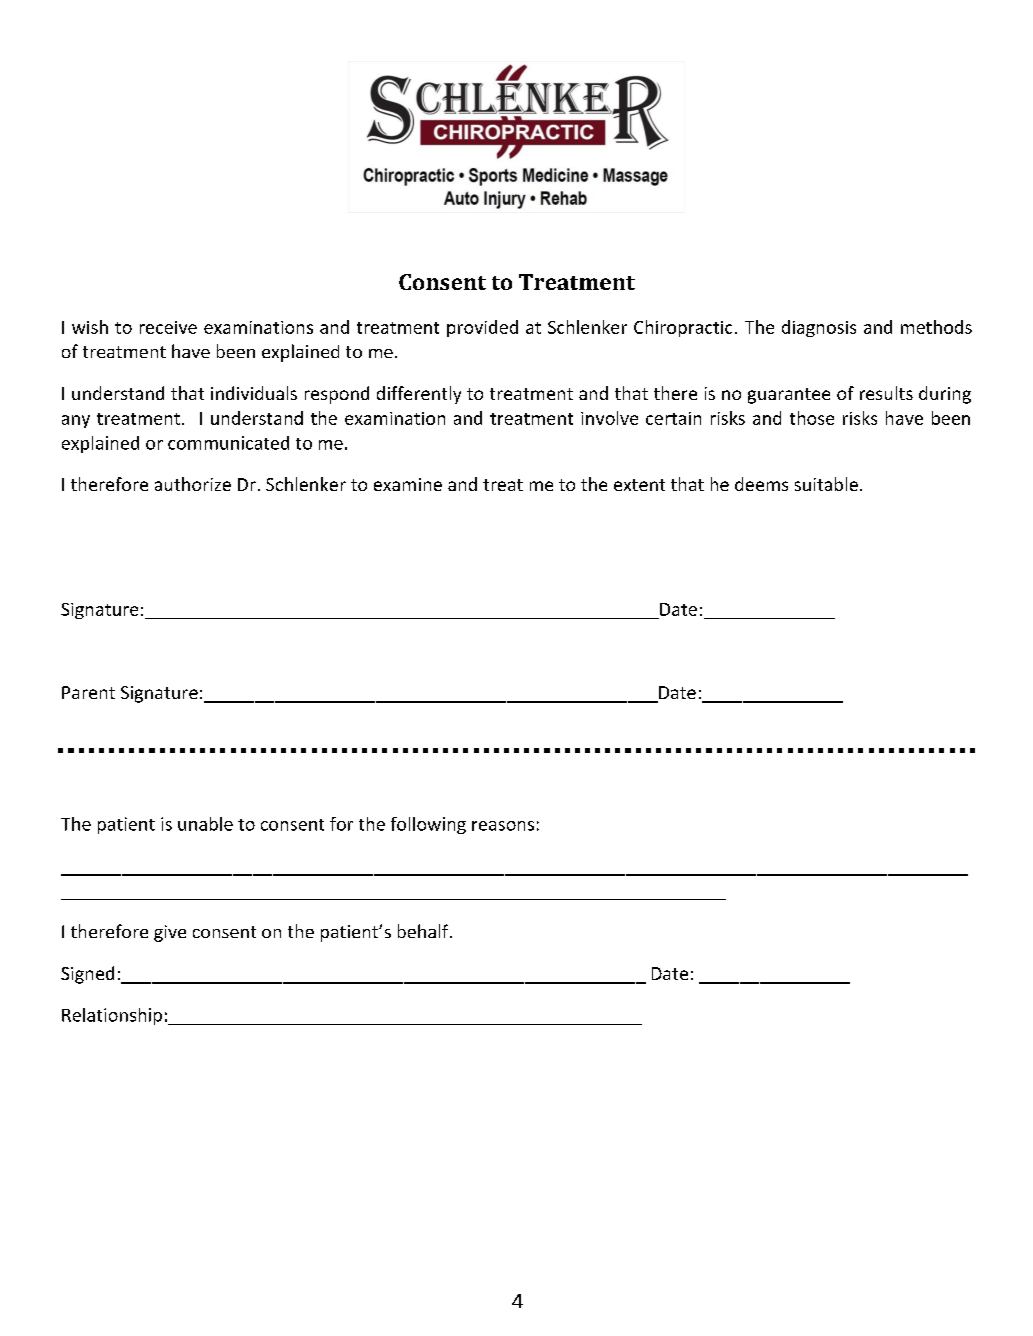 The image size is (1033, 1336). I want to click on receive, so click(168, 327).
